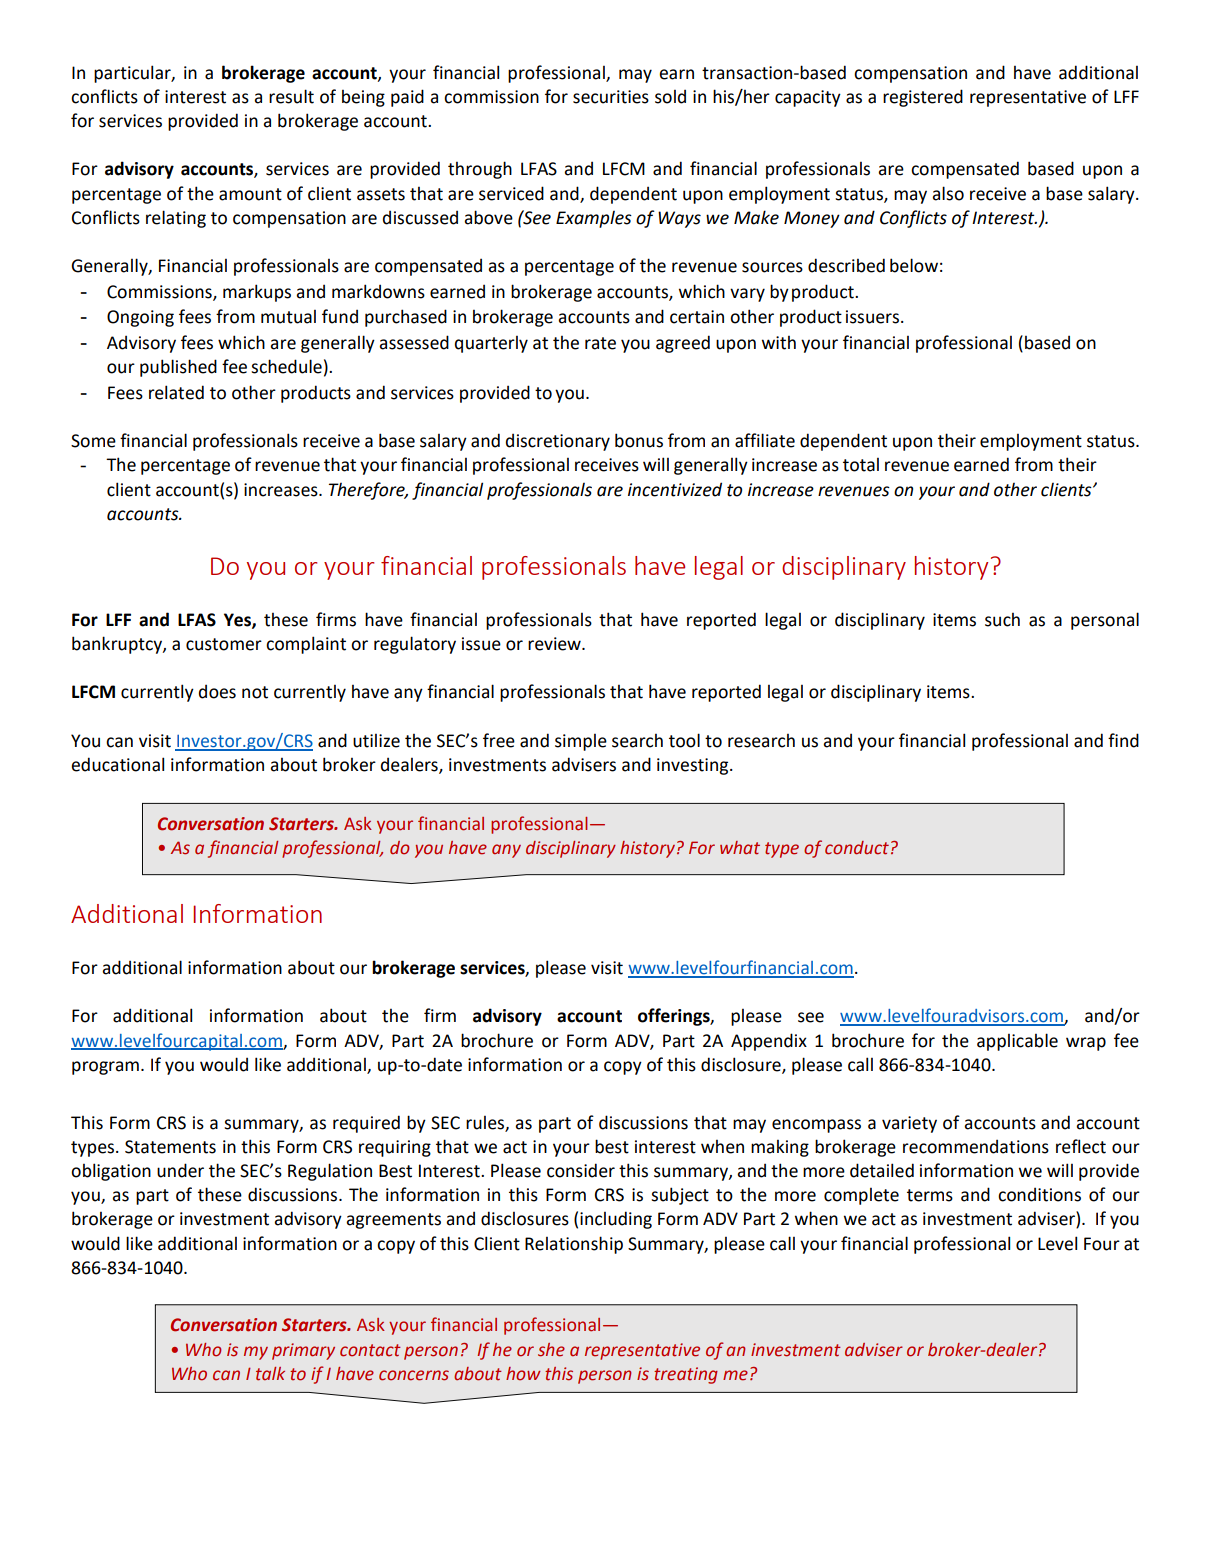  I want to click on program, so click(105, 1068).
